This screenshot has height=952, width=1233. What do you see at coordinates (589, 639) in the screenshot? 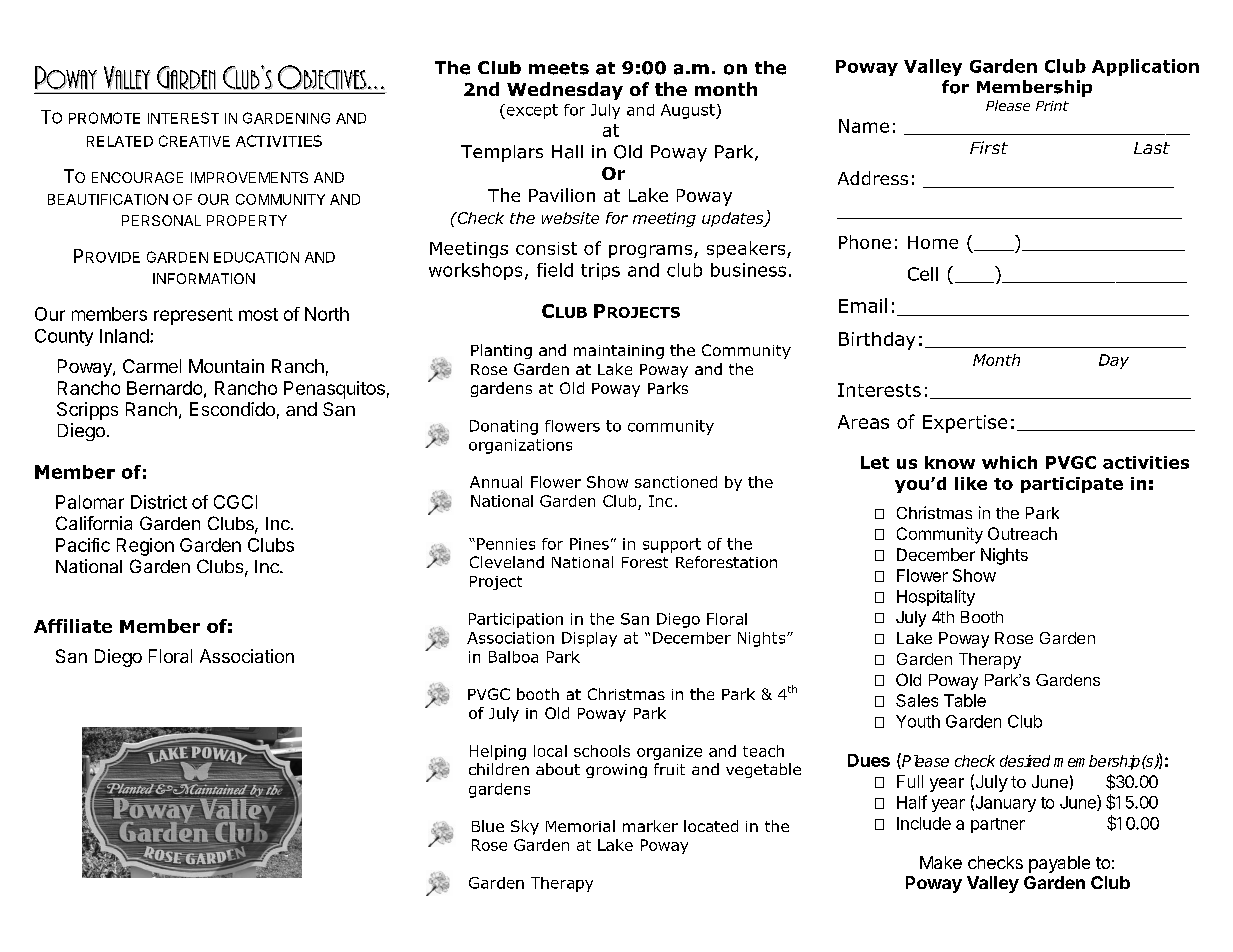
I see `Display` at bounding box center [589, 639].
